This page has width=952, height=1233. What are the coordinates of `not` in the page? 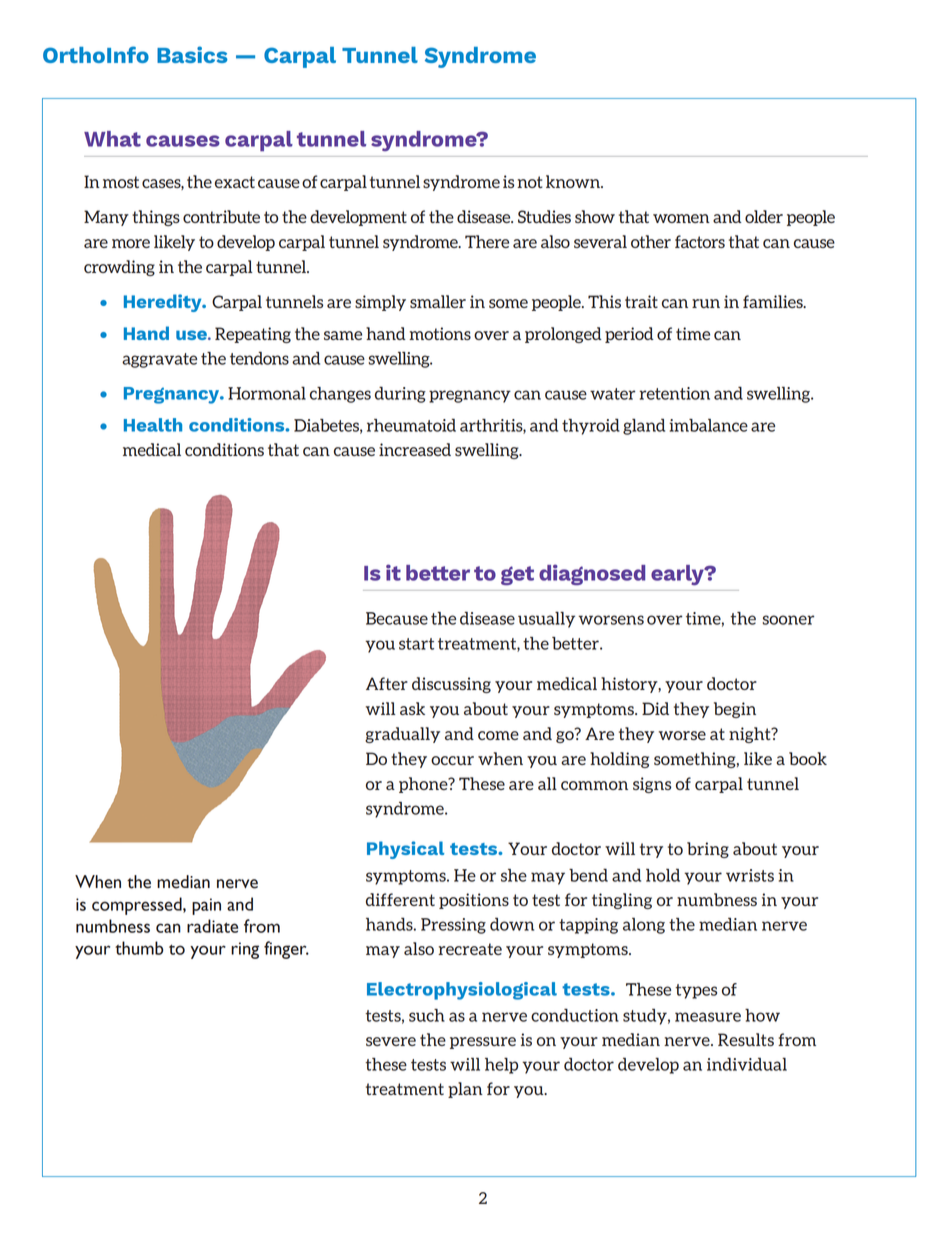 It's located at (530, 182).
